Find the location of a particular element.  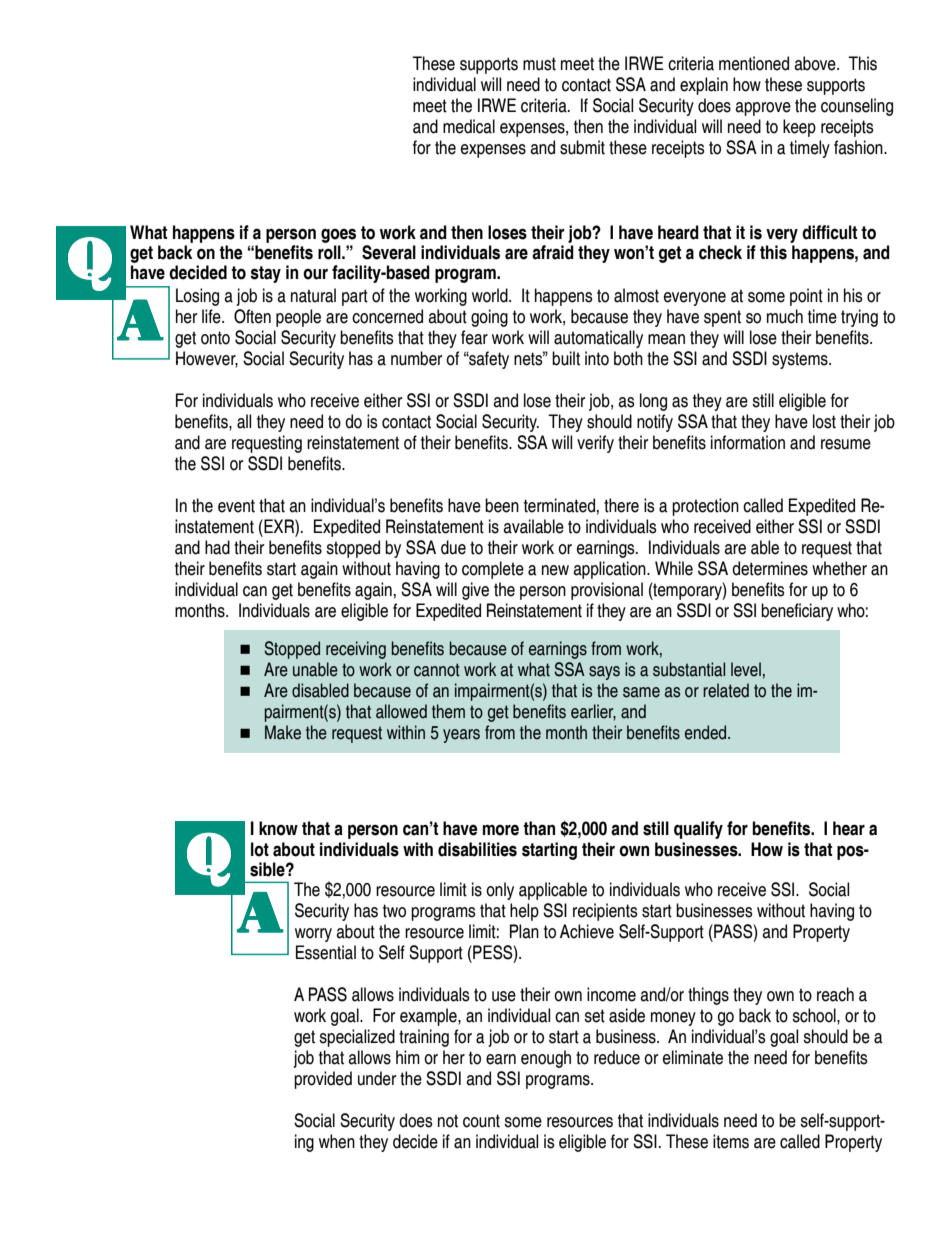

lot is located at coordinates (260, 849).
